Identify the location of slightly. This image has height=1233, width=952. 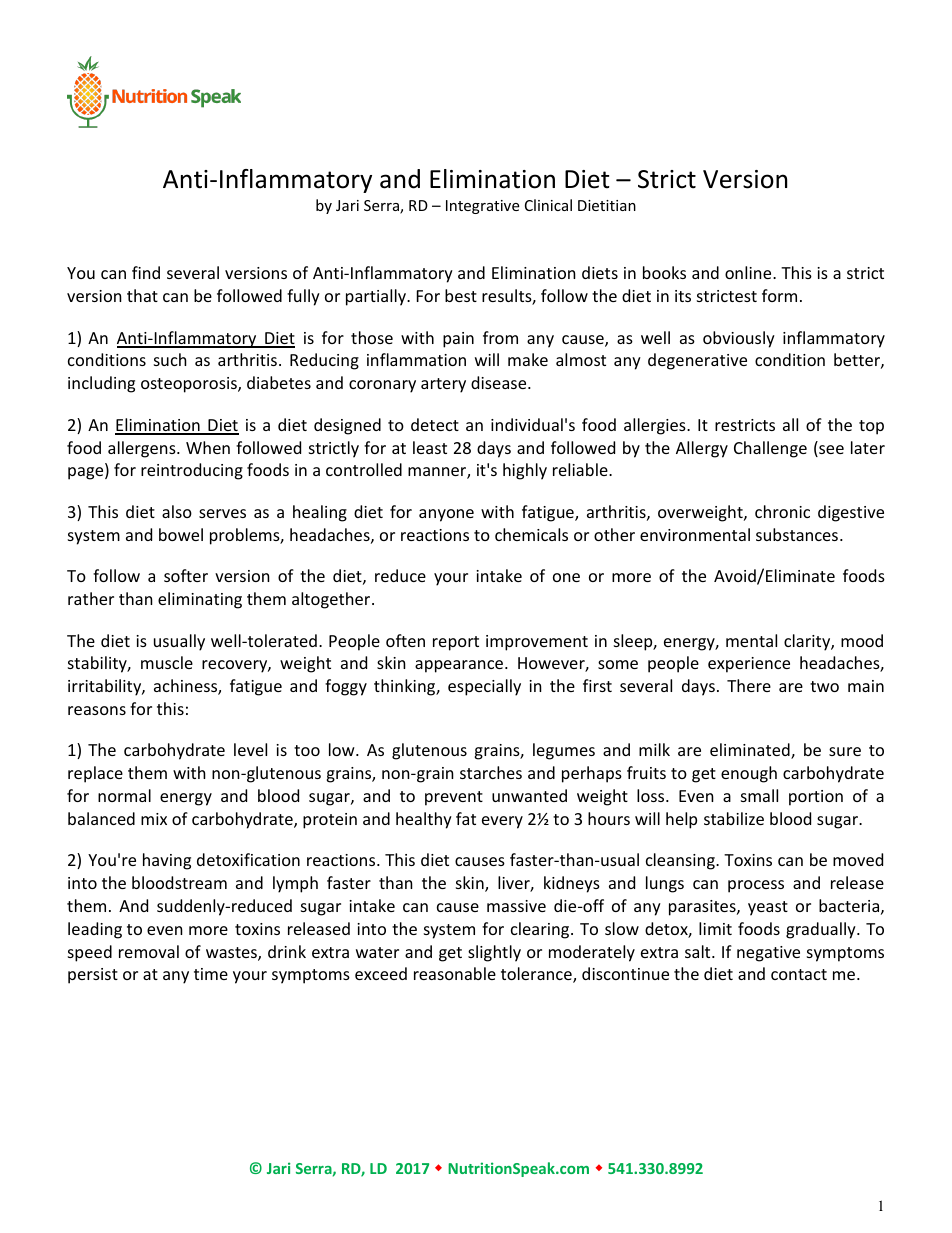
(494, 953).
